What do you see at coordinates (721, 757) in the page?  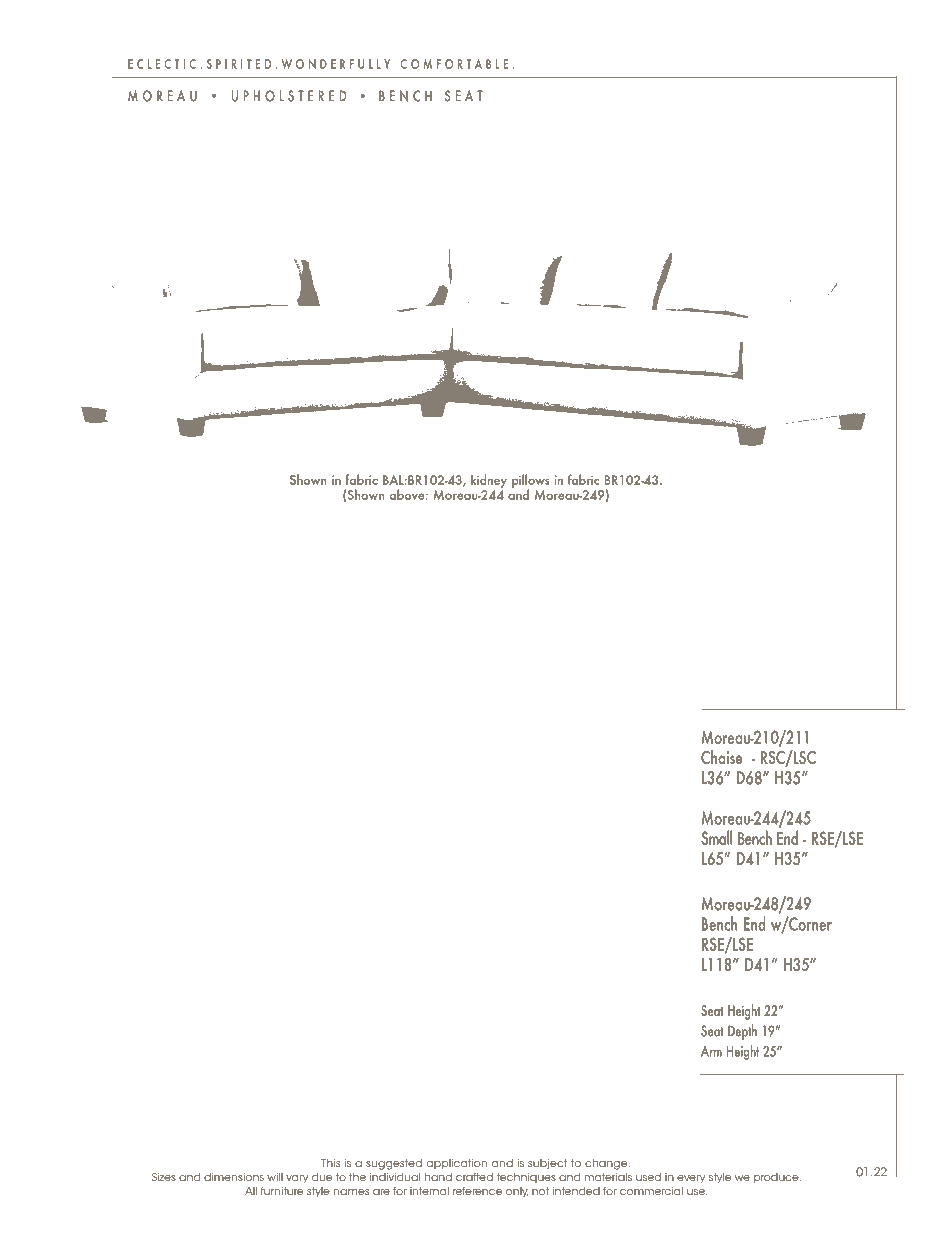 I see `Chaise` at bounding box center [721, 757].
